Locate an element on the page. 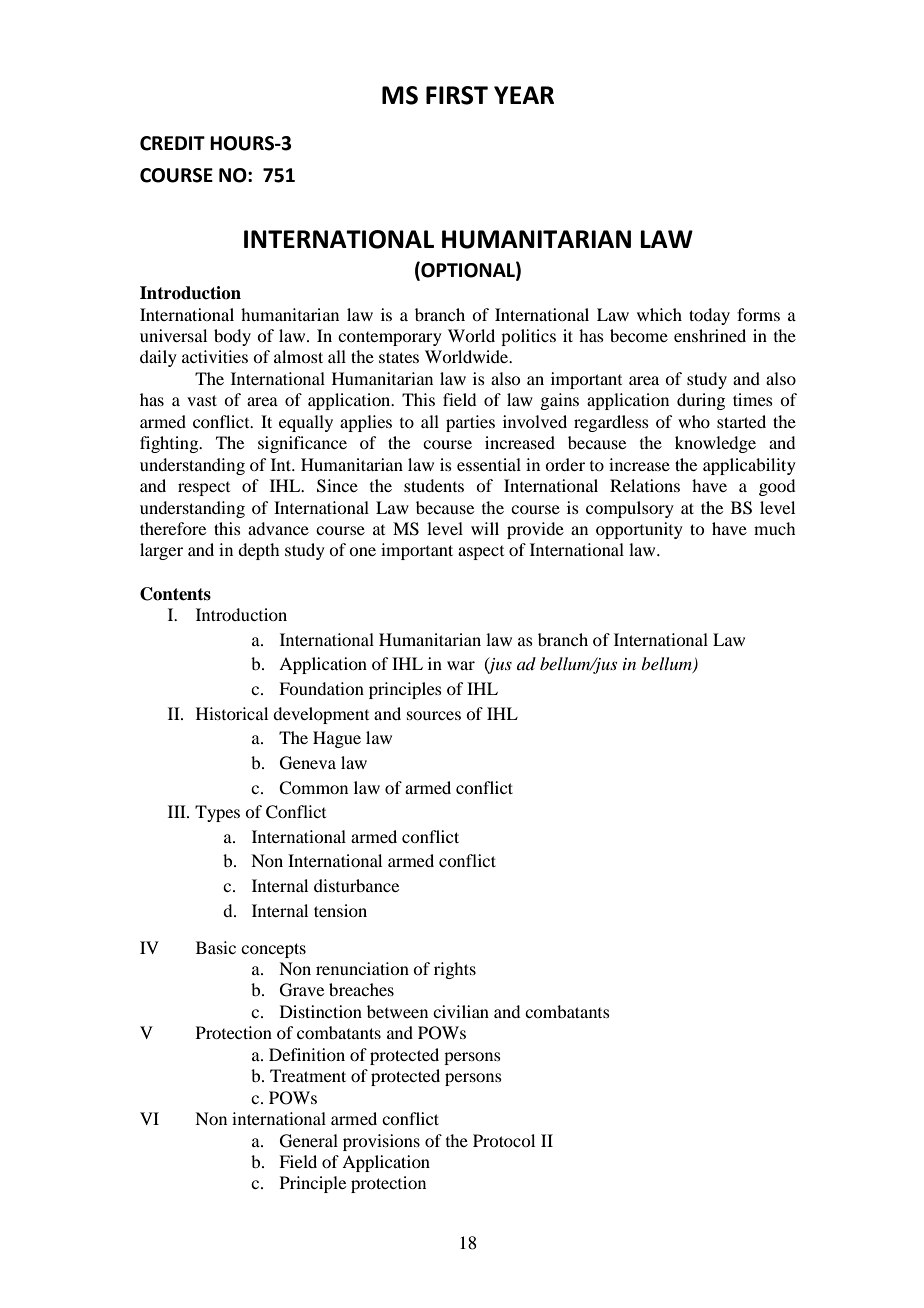 This image has width=924, height=1308. activities is located at coordinates (215, 356).
